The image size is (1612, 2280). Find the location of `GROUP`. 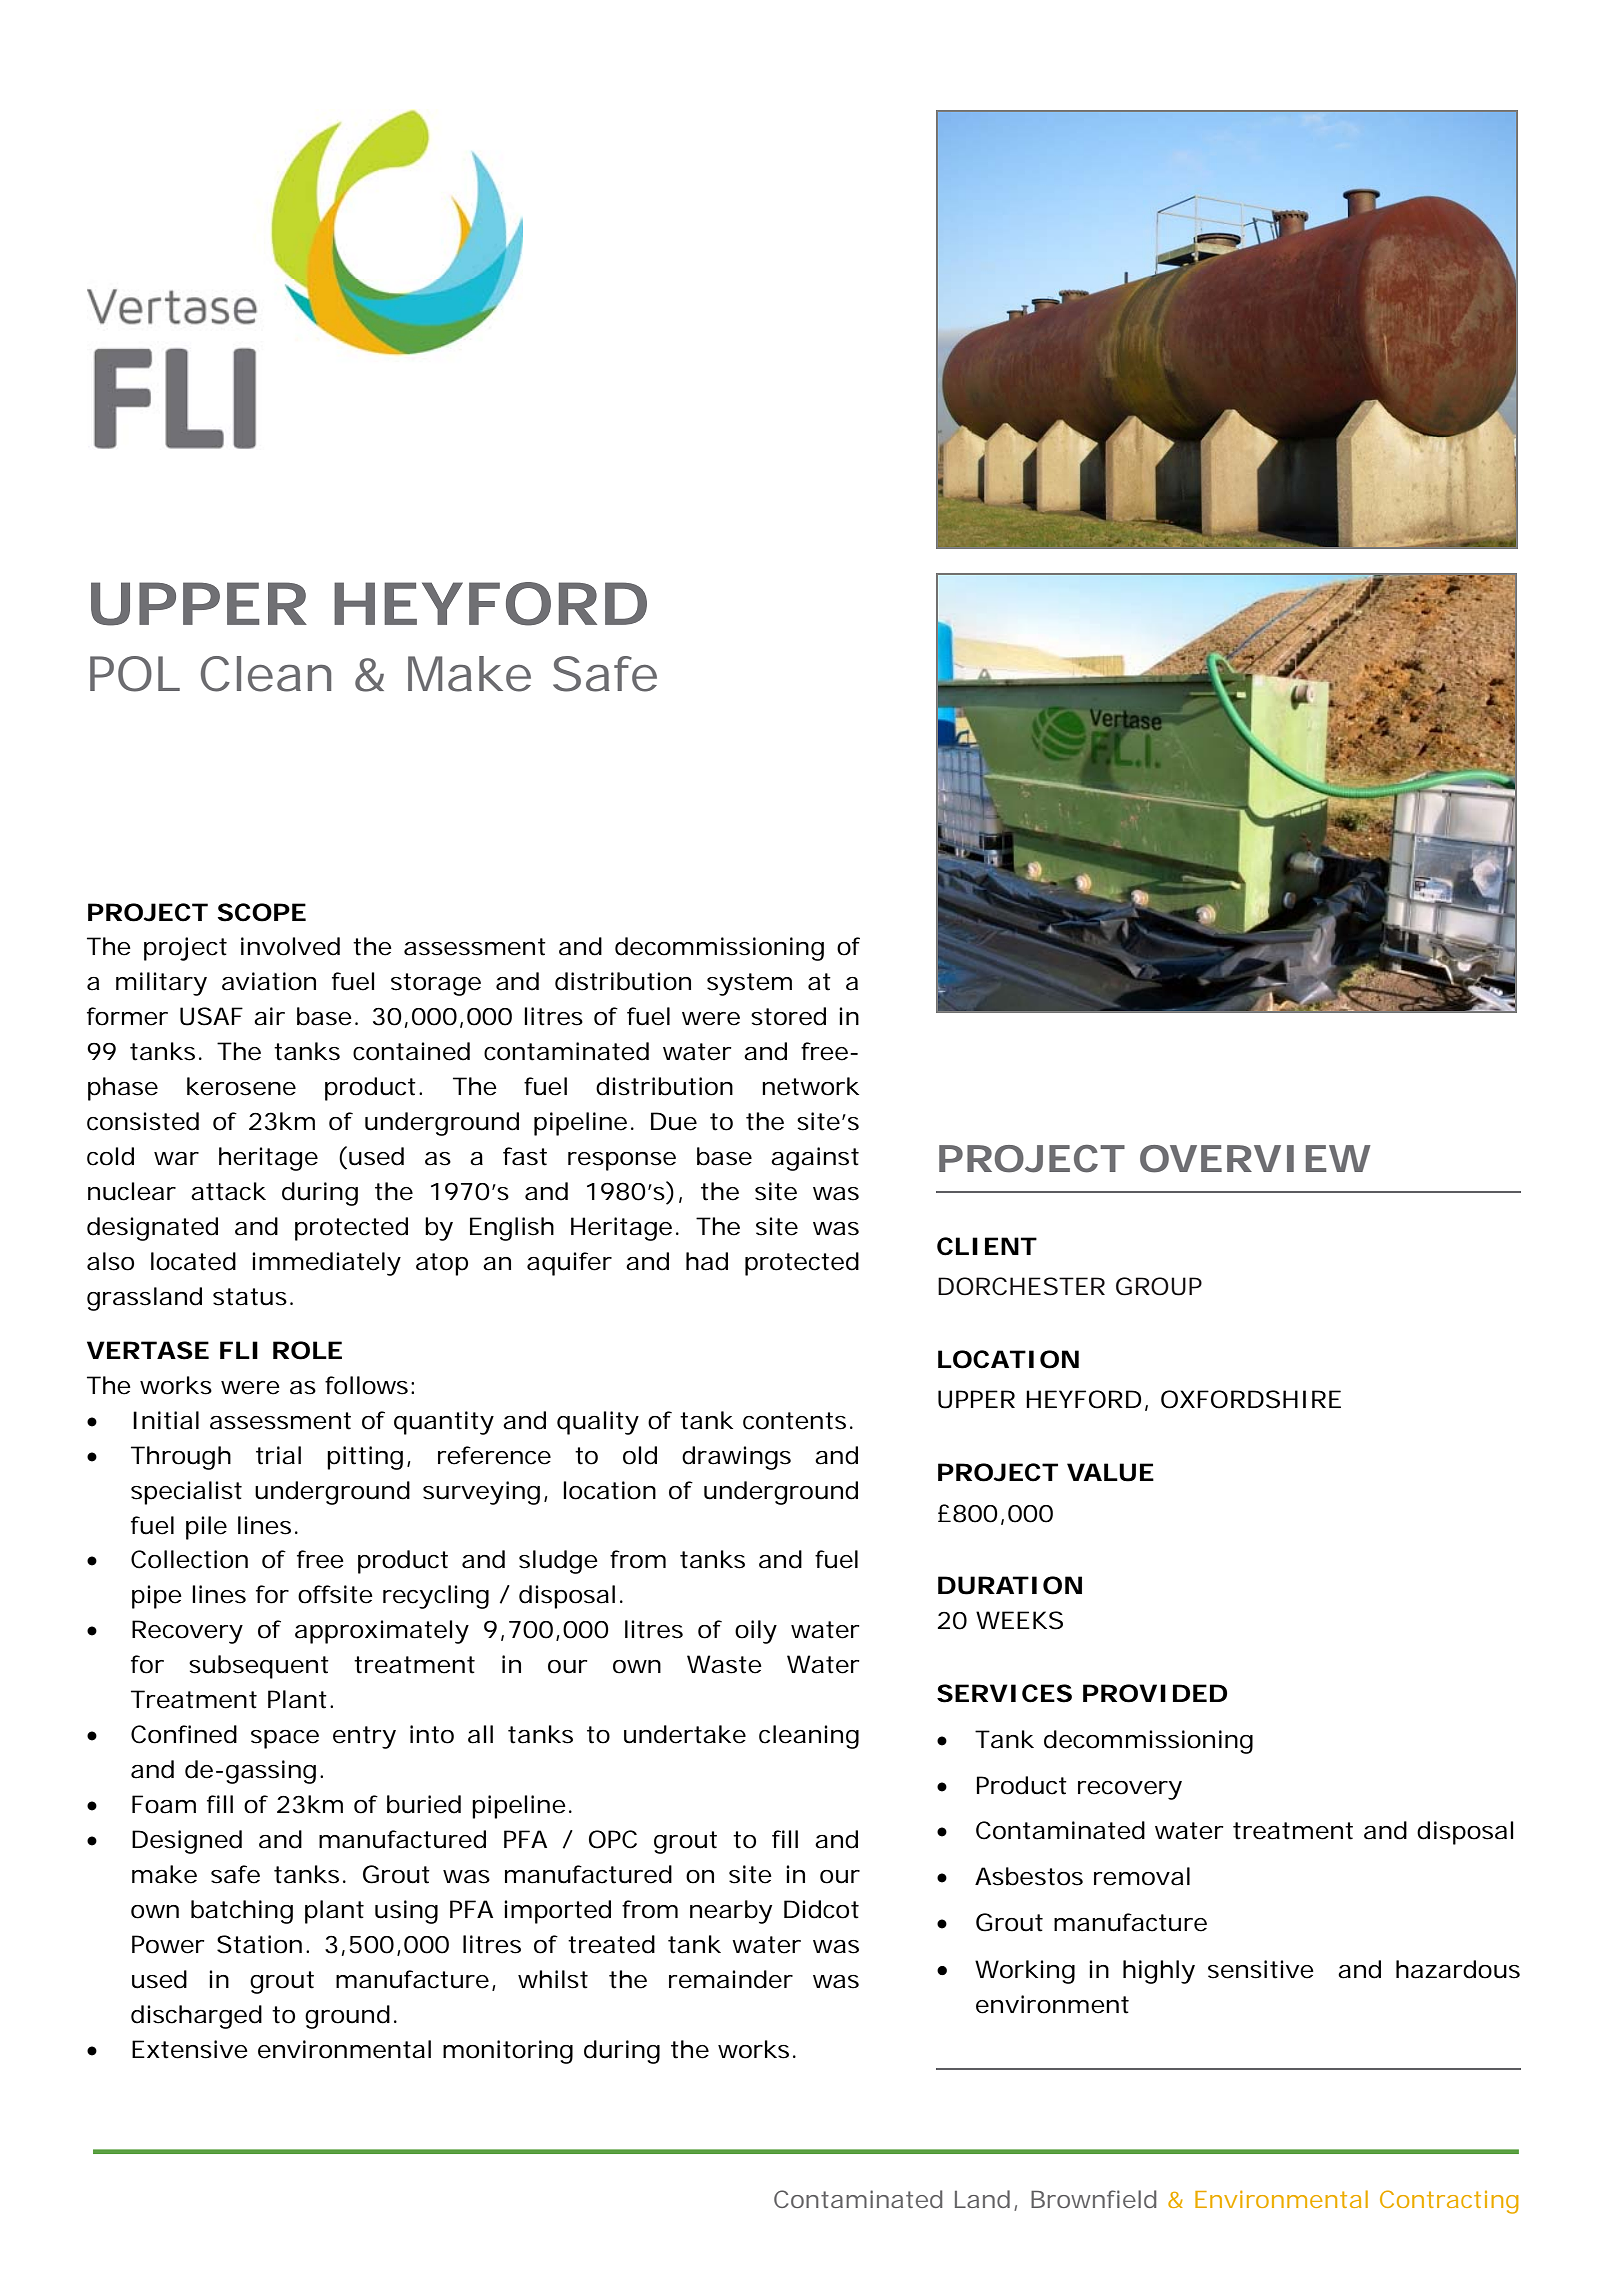

GROUP is located at coordinates (1159, 1286).
